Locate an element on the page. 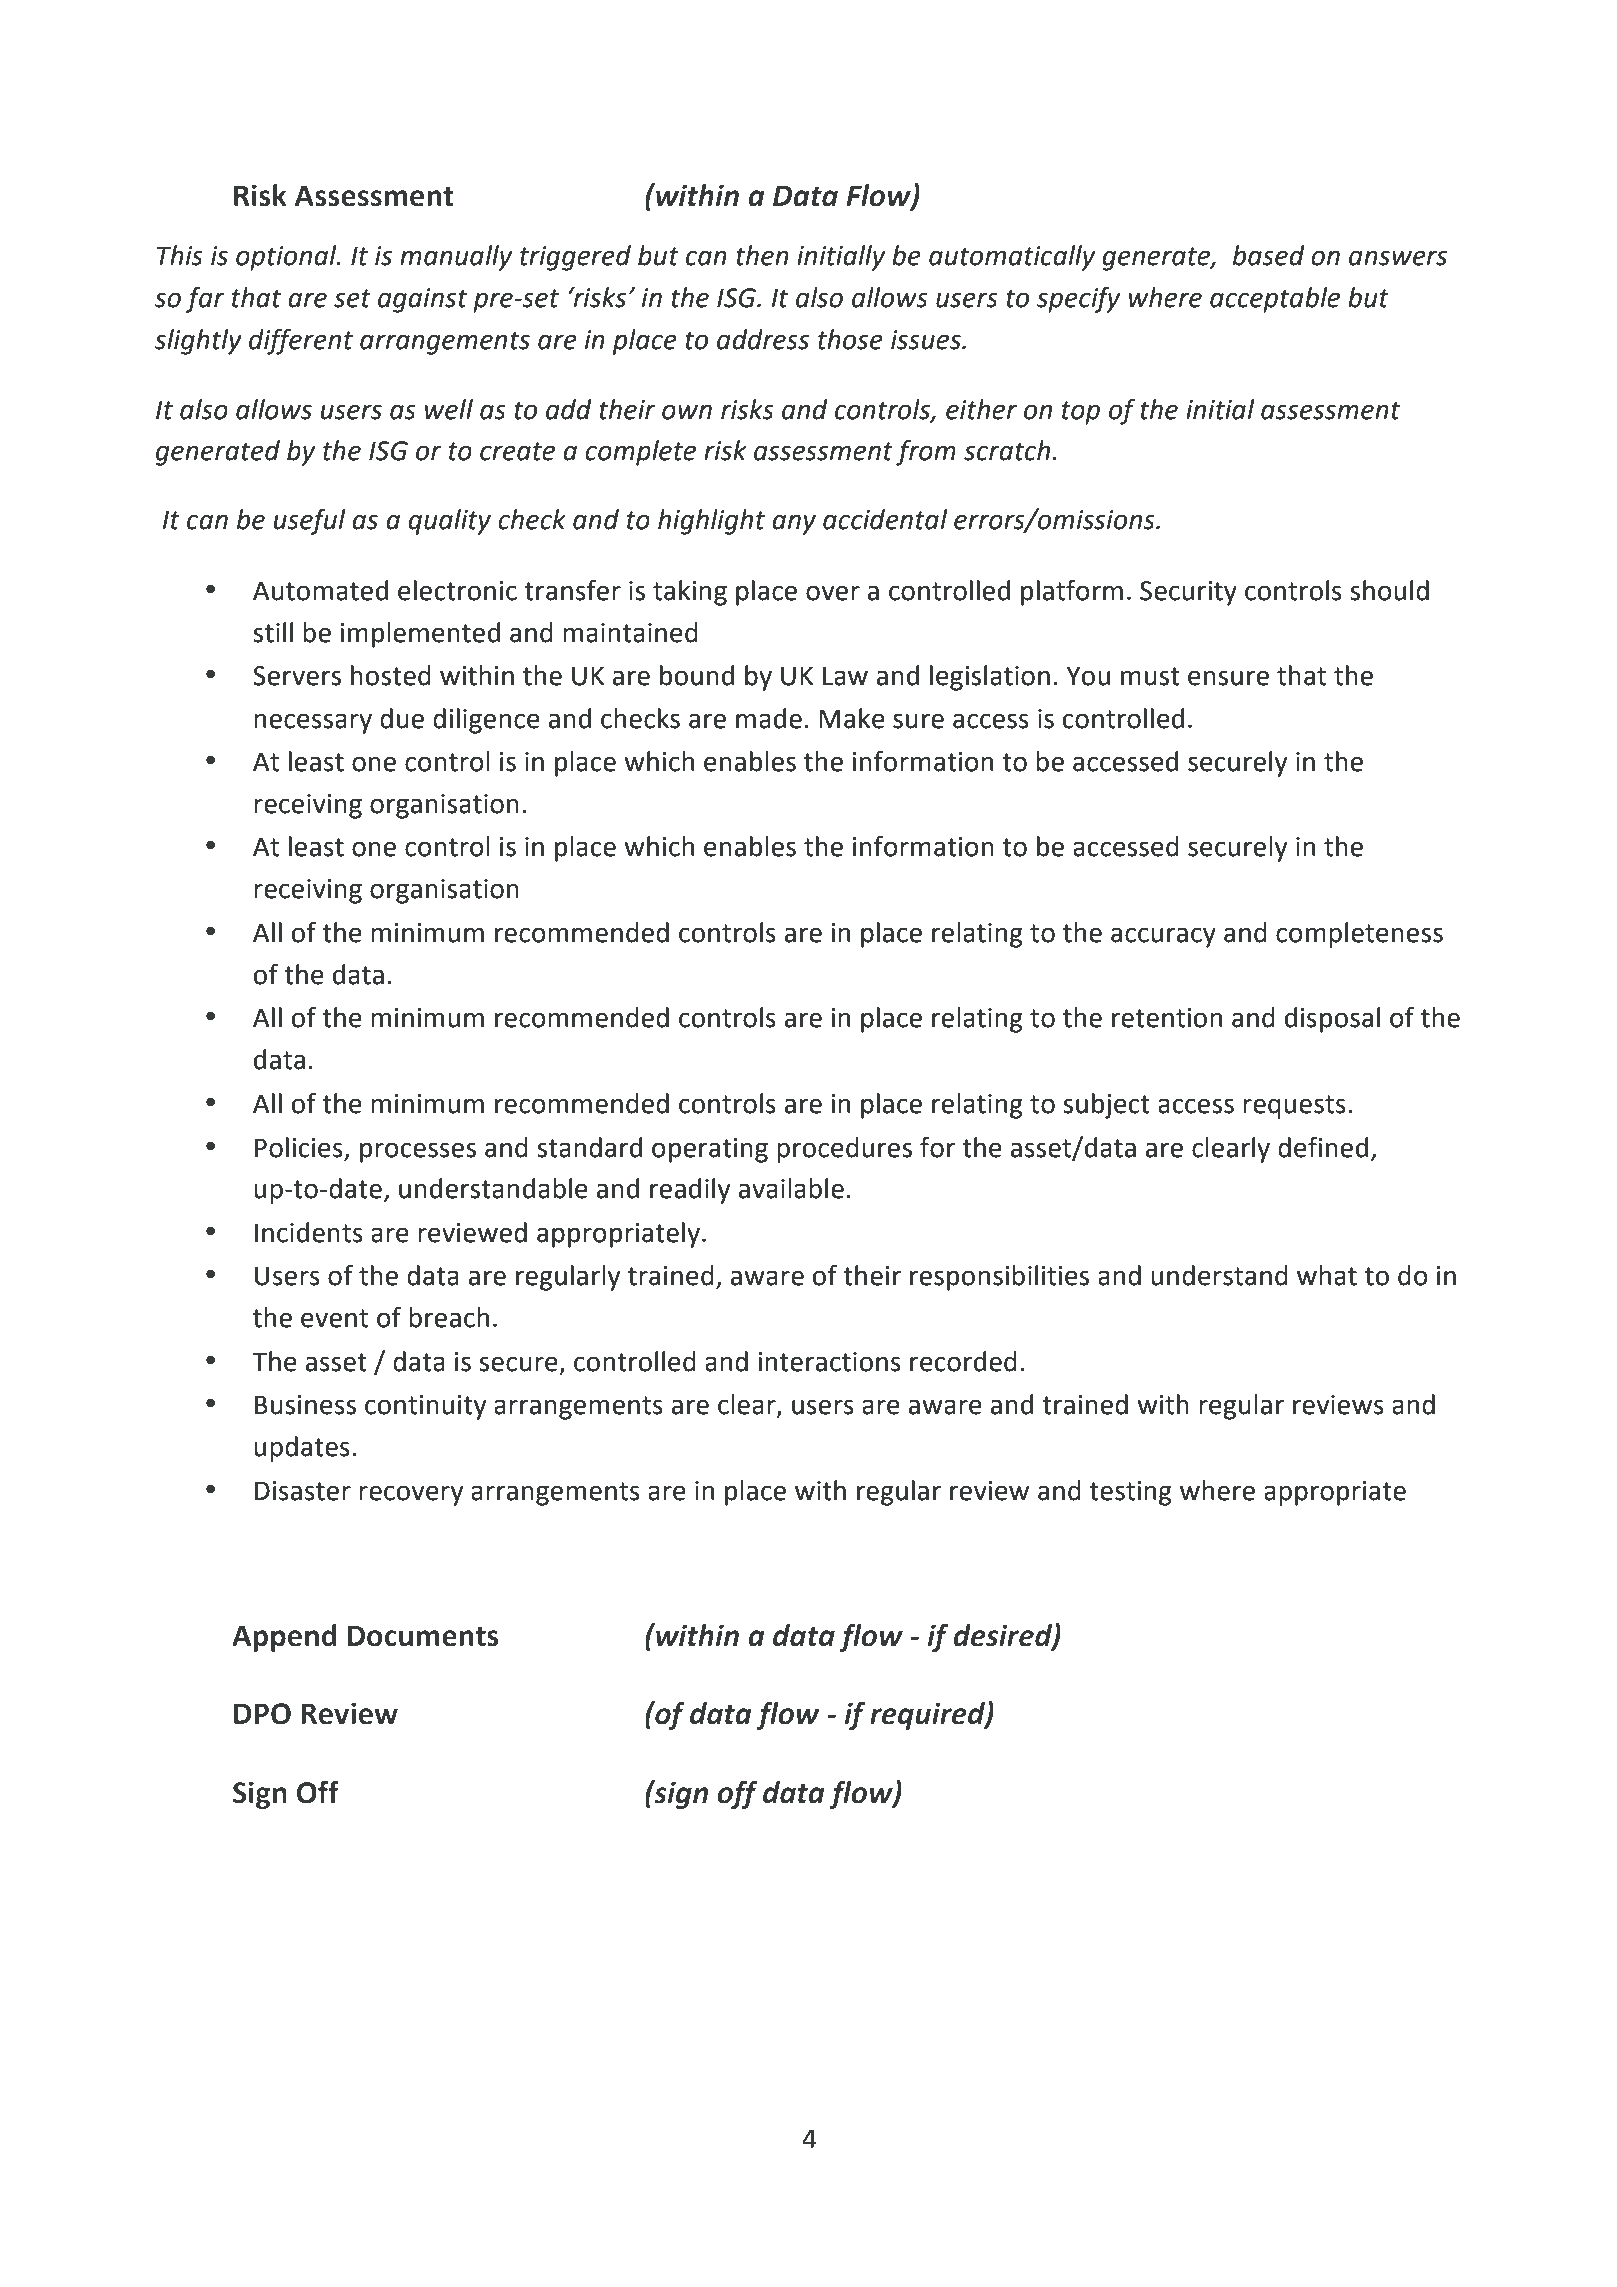  acceptable is located at coordinates (1275, 300).
